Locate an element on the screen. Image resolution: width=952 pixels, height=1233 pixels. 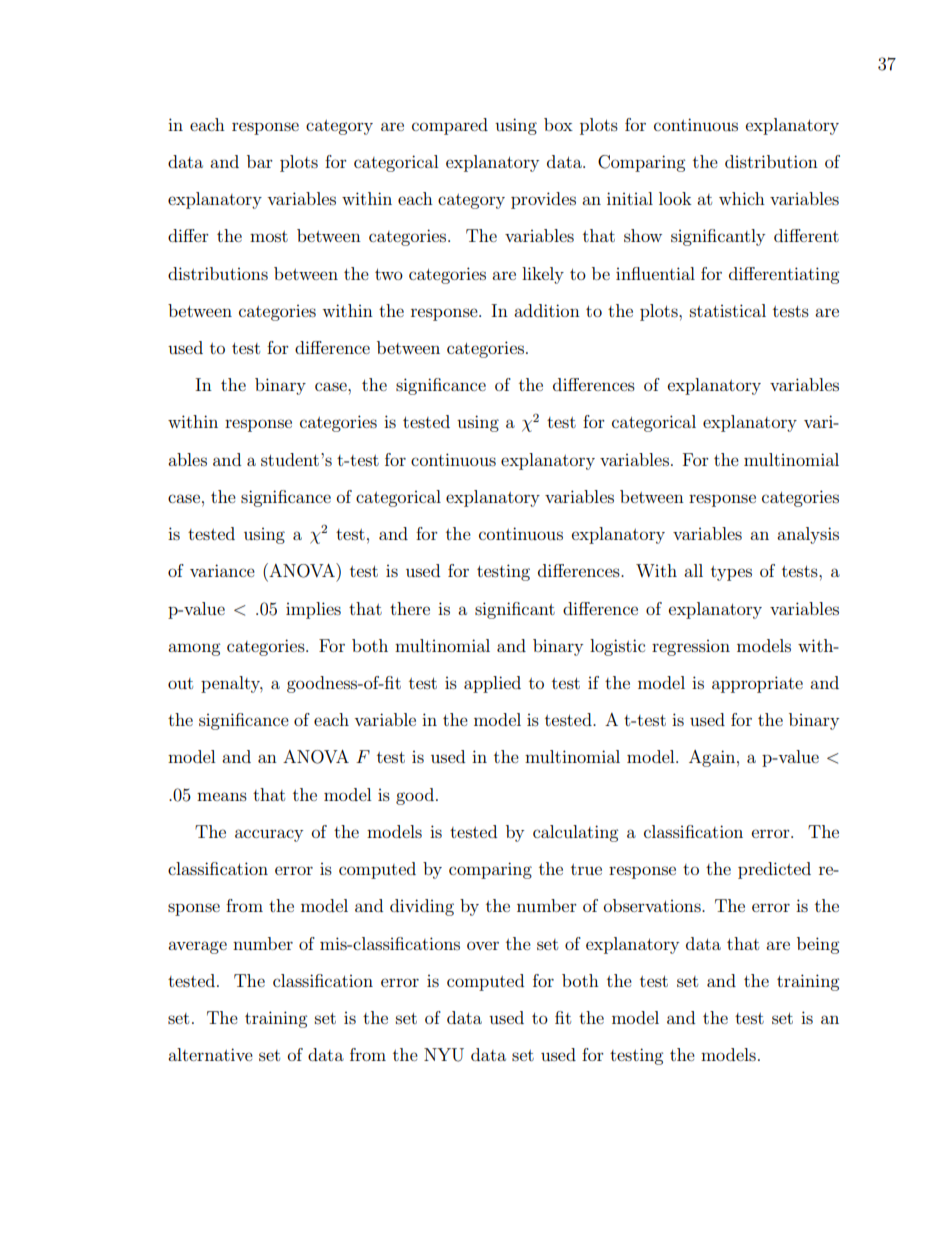
alternative is located at coordinates (210, 1054).
